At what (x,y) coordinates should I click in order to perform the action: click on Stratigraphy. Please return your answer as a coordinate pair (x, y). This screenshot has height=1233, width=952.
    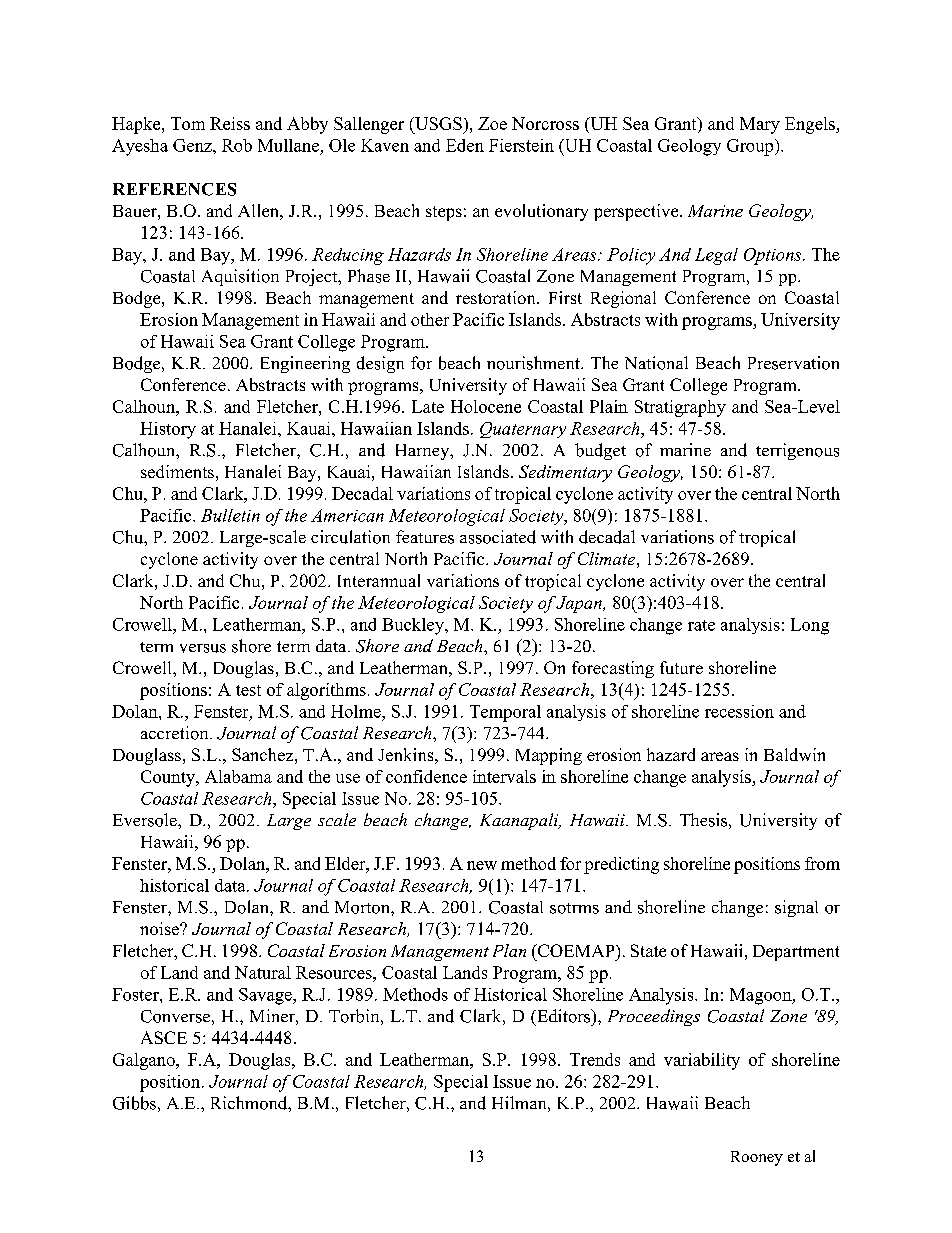
    Looking at the image, I should click on (680, 408).
